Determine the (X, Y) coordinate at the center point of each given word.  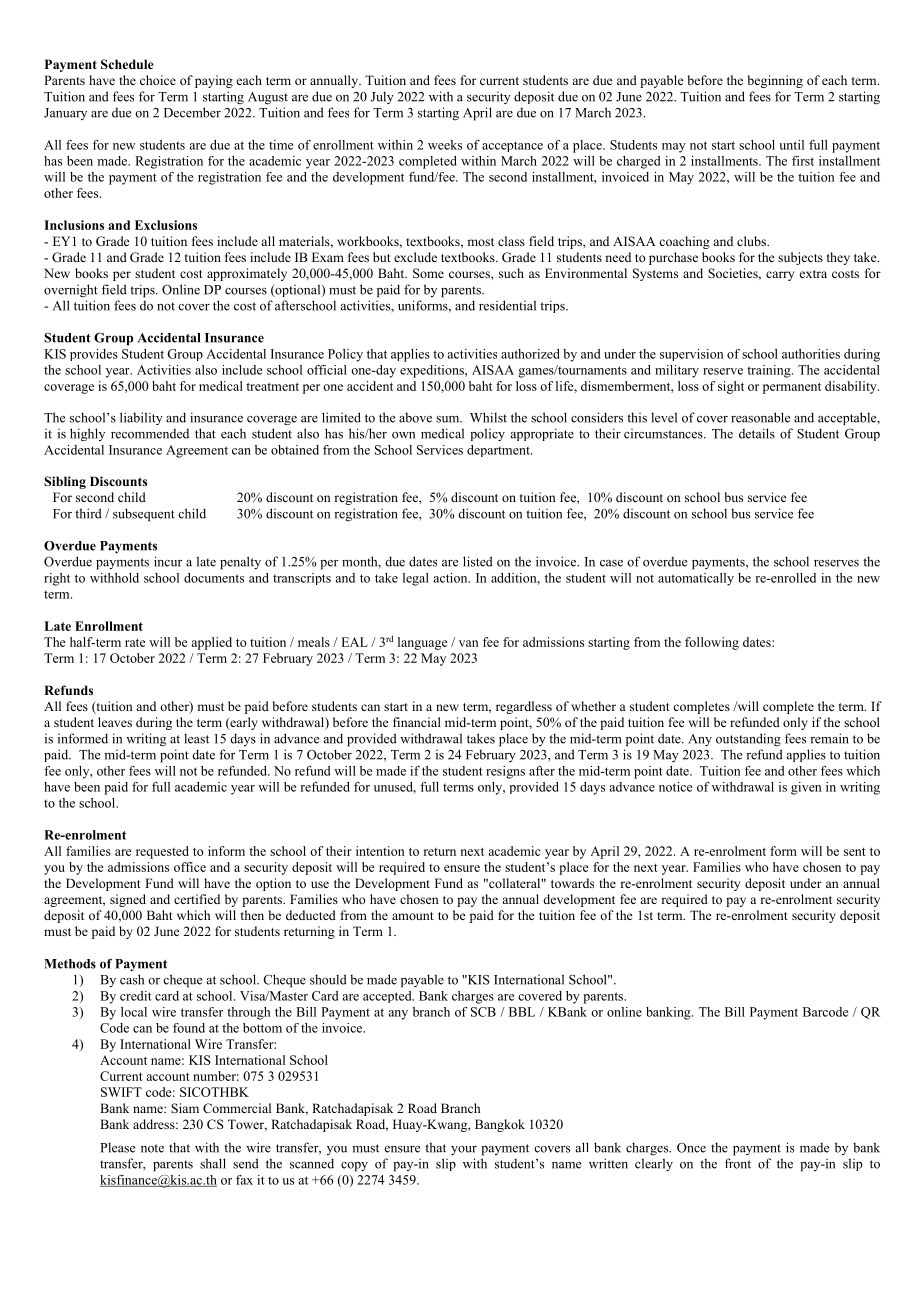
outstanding (748, 740)
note (152, 1148)
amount (413, 916)
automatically (696, 579)
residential (507, 305)
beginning (775, 81)
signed (128, 900)
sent (855, 852)
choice (158, 80)
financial (417, 722)
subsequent (144, 515)
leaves (115, 722)
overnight (71, 291)
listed (478, 561)
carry (780, 276)
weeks (445, 145)
